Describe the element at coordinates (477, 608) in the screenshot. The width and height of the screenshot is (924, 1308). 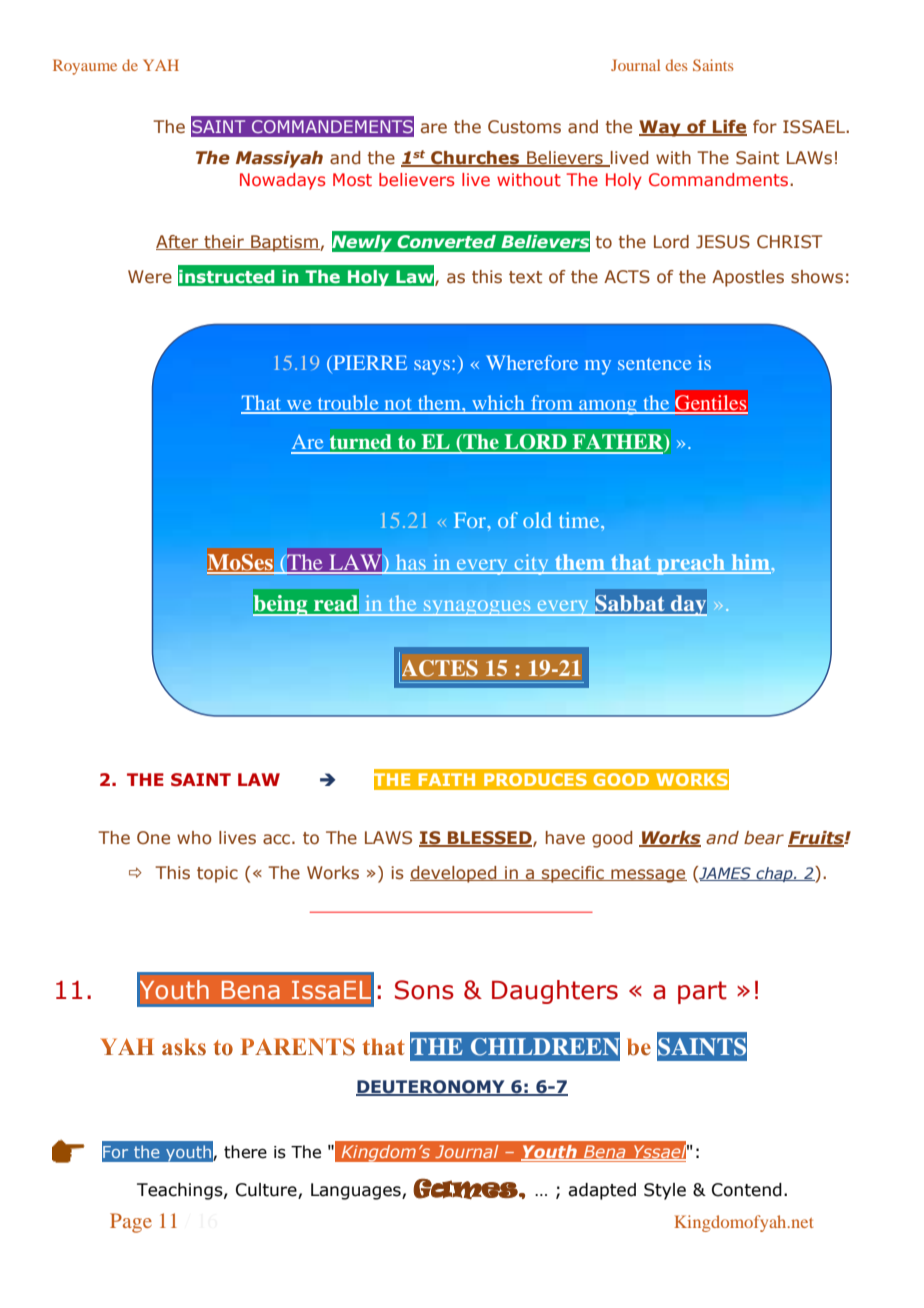
I see `synagogues` at that location.
